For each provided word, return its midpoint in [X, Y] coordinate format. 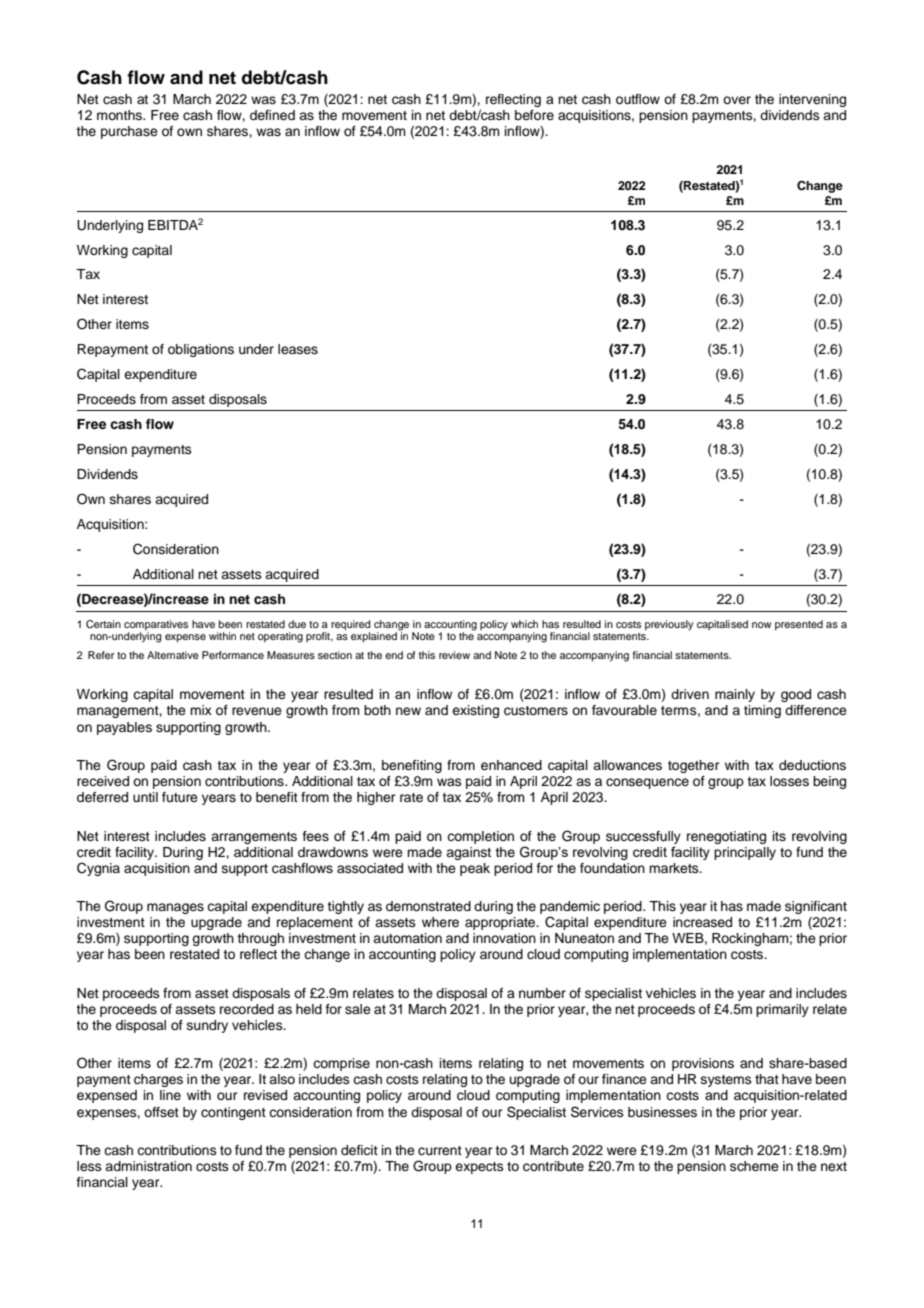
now [762, 625]
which [524, 624]
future [180, 797]
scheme [754, 1166]
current [440, 1150]
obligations [201, 350]
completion [480, 837]
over [737, 100]
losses [789, 781]
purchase [129, 132]
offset [161, 1112]
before [534, 115]
